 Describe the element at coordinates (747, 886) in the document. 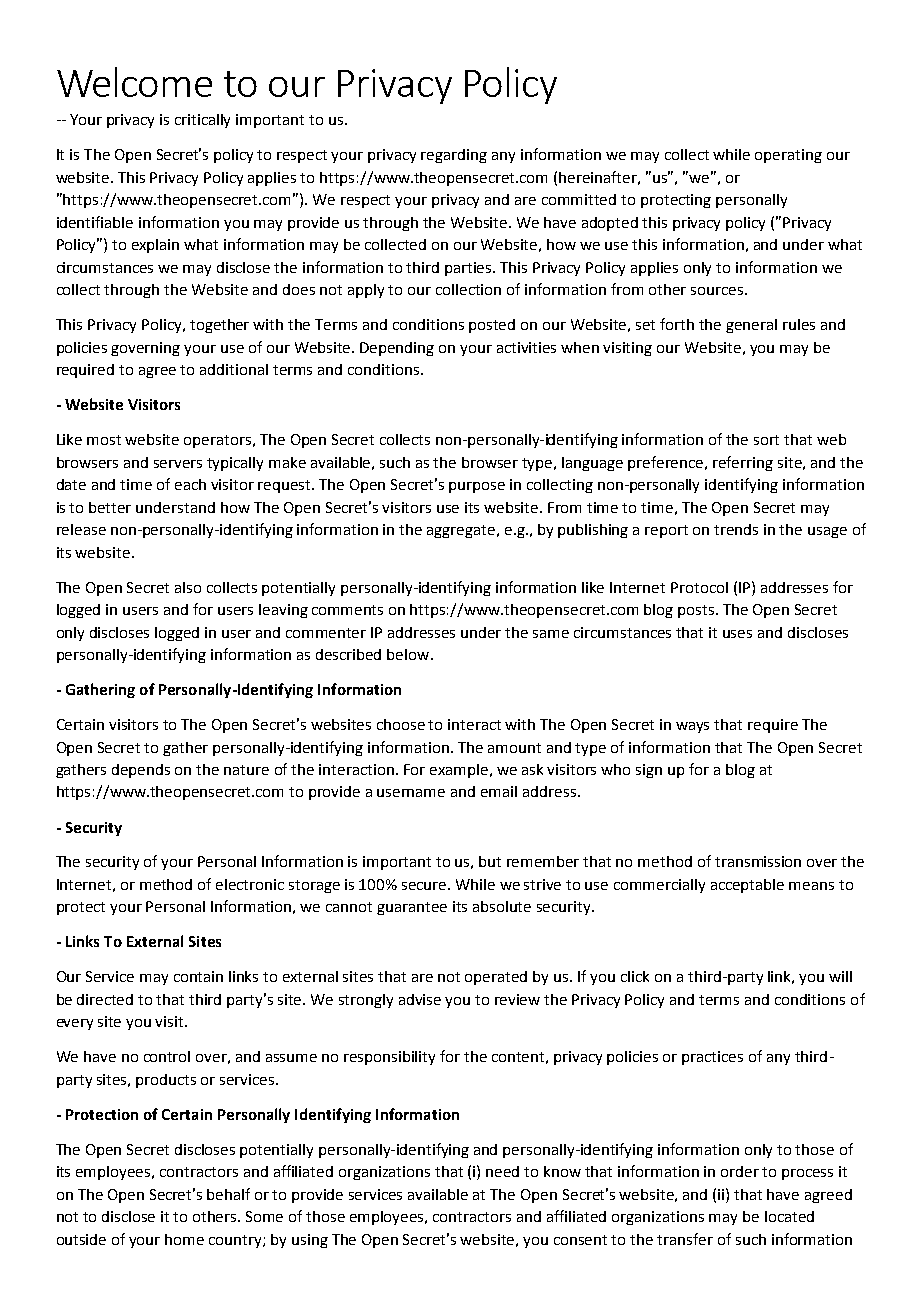

I see `acceptable` at that location.
